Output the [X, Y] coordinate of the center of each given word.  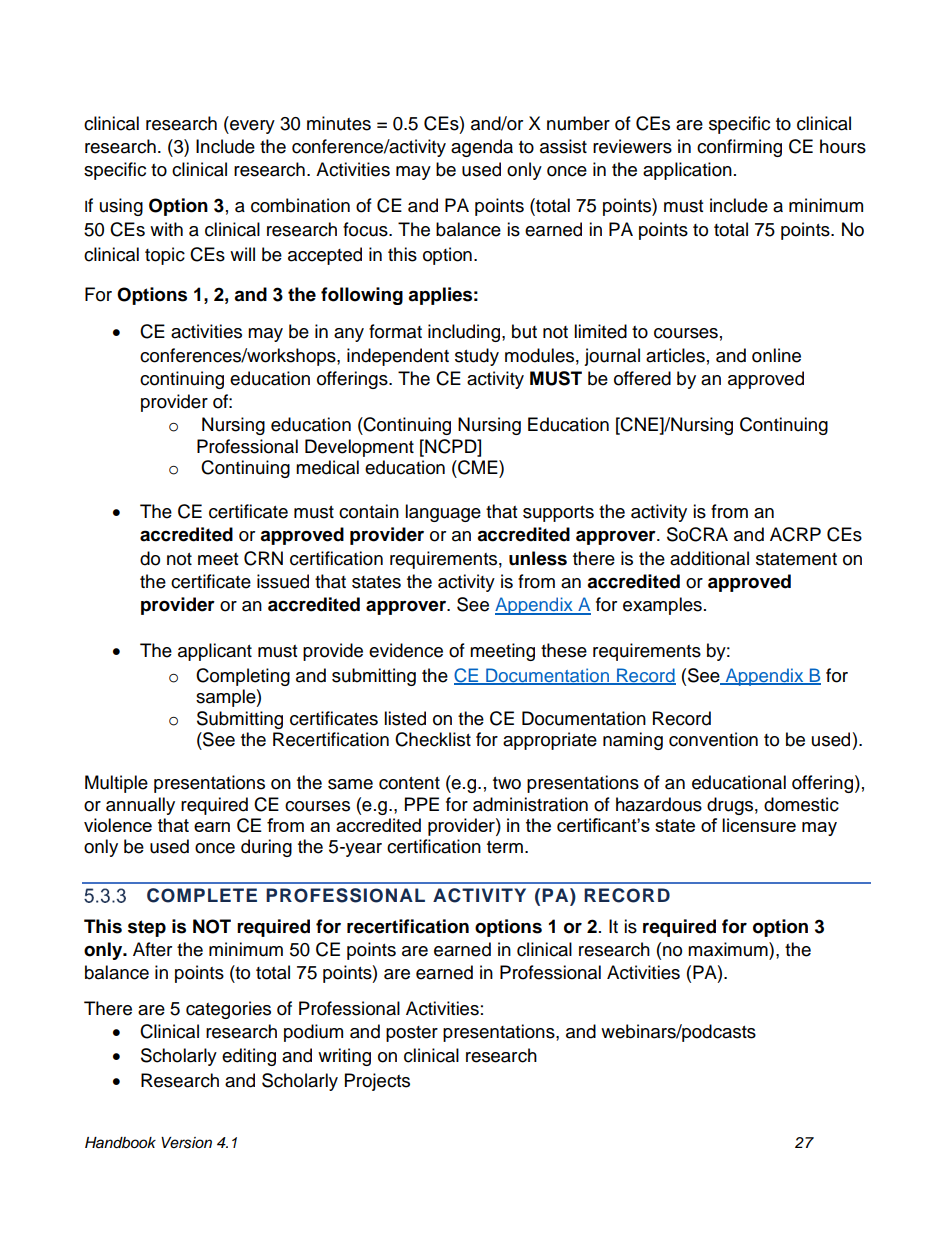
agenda [482, 148]
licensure [759, 825]
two [507, 783]
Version [186, 1143]
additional [709, 558]
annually [140, 806]
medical [327, 467]
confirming [739, 148]
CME [478, 467]
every [251, 127]
